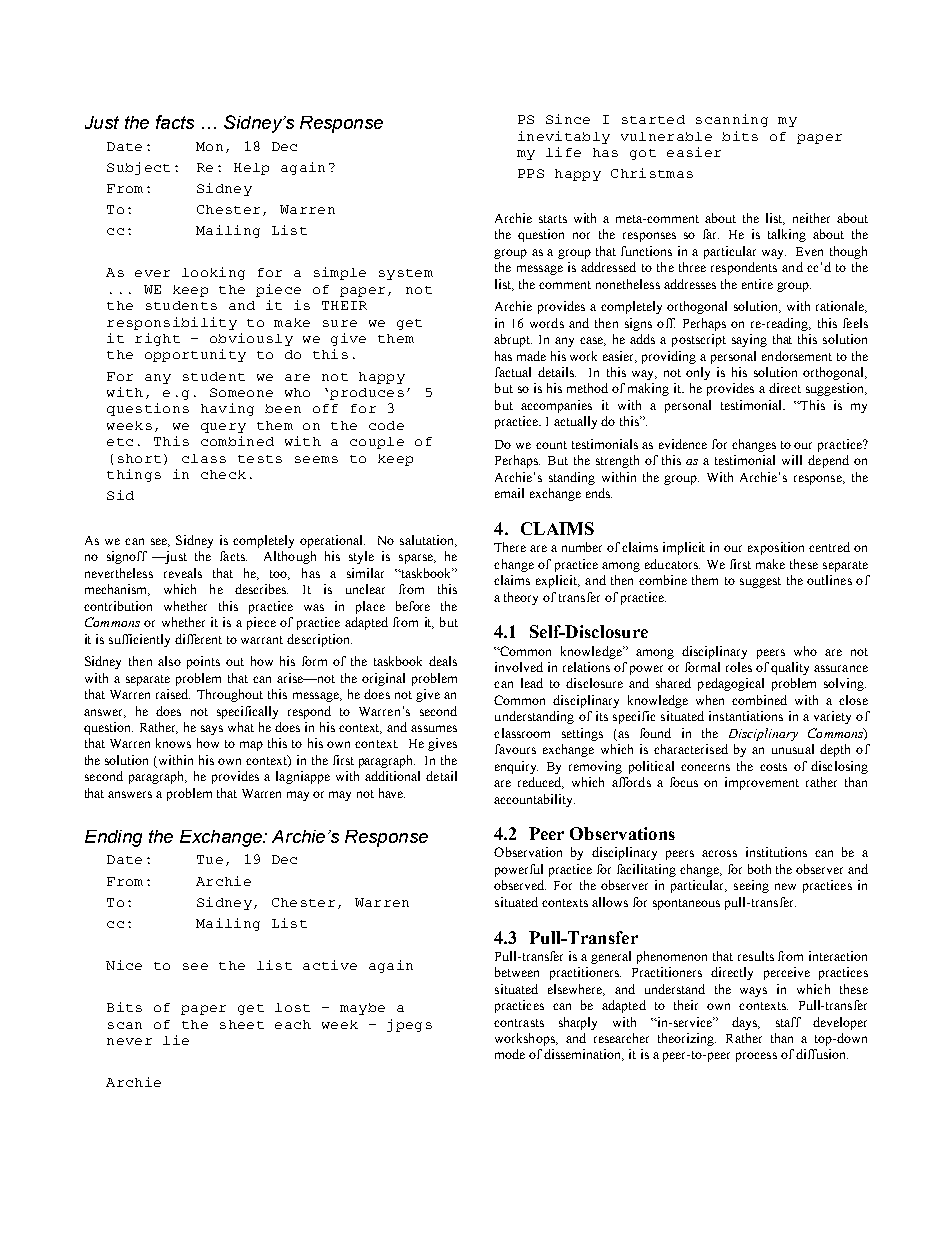 This page has height=1233, width=952. I want to click on query, so click(223, 428).
